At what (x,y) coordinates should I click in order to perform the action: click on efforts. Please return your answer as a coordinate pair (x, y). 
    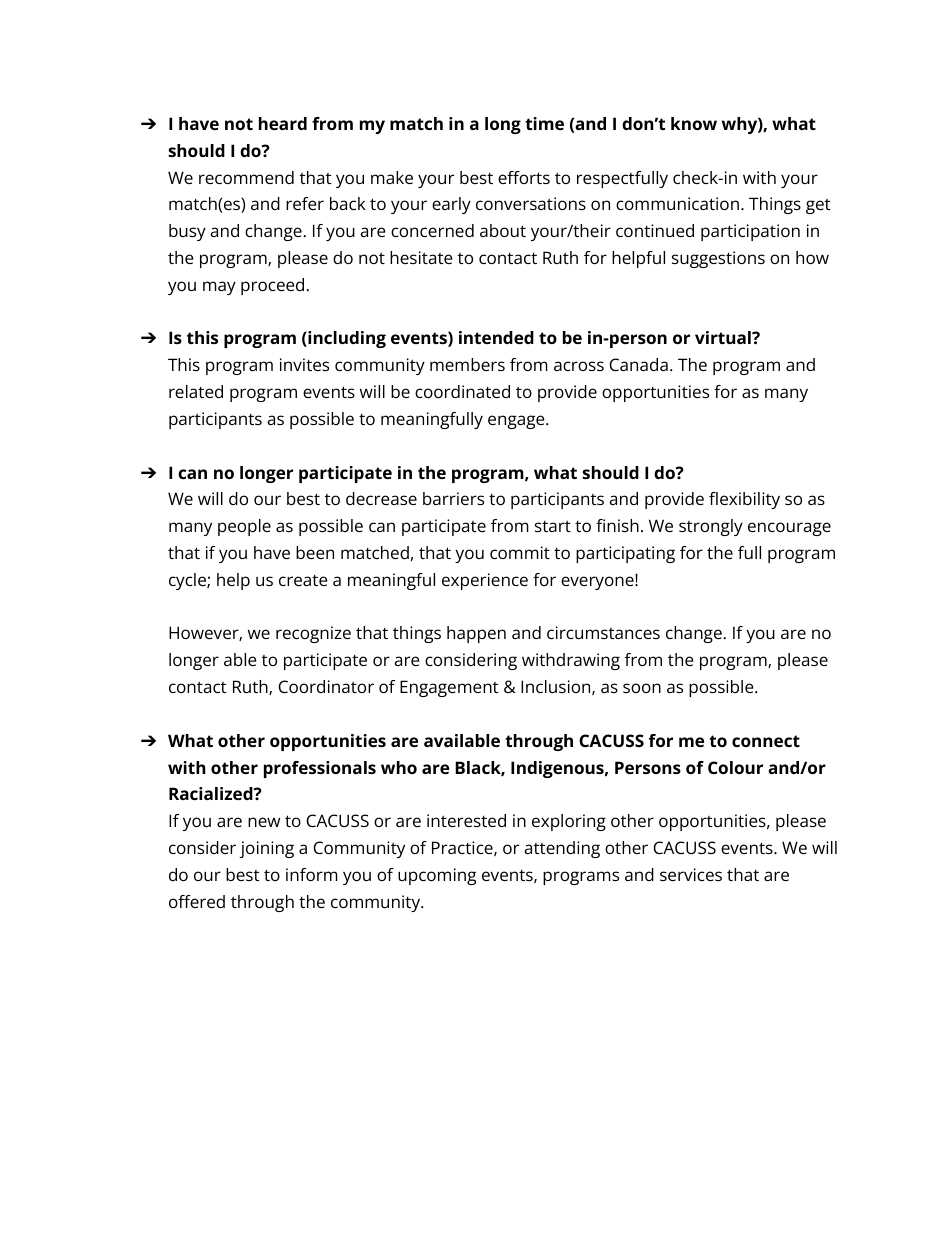
    Looking at the image, I should click on (524, 177).
